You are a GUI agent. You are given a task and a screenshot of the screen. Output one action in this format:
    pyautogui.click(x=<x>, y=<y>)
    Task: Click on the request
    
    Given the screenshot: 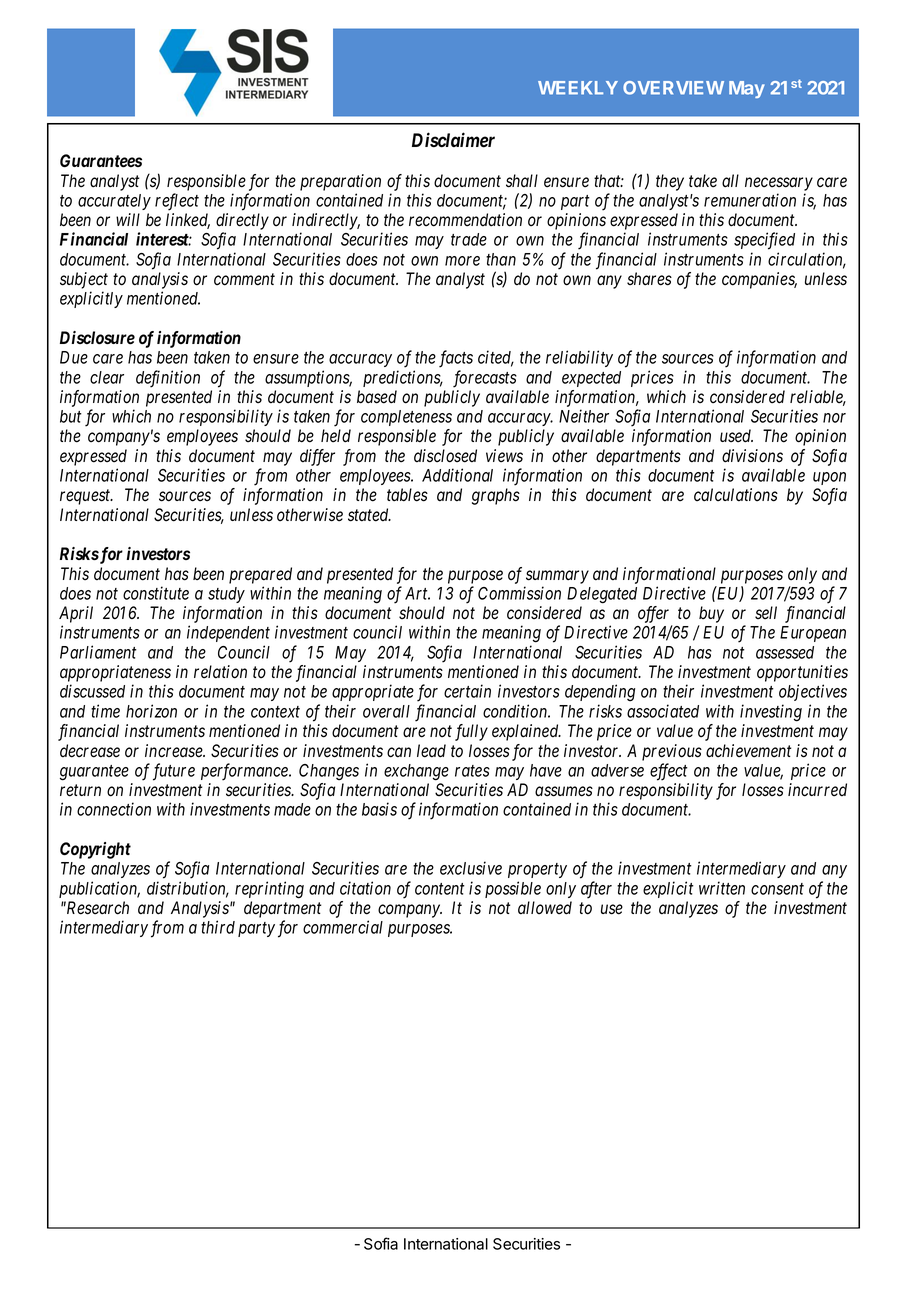 What is the action you would take?
    pyautogui.click(x=86, y=497)
